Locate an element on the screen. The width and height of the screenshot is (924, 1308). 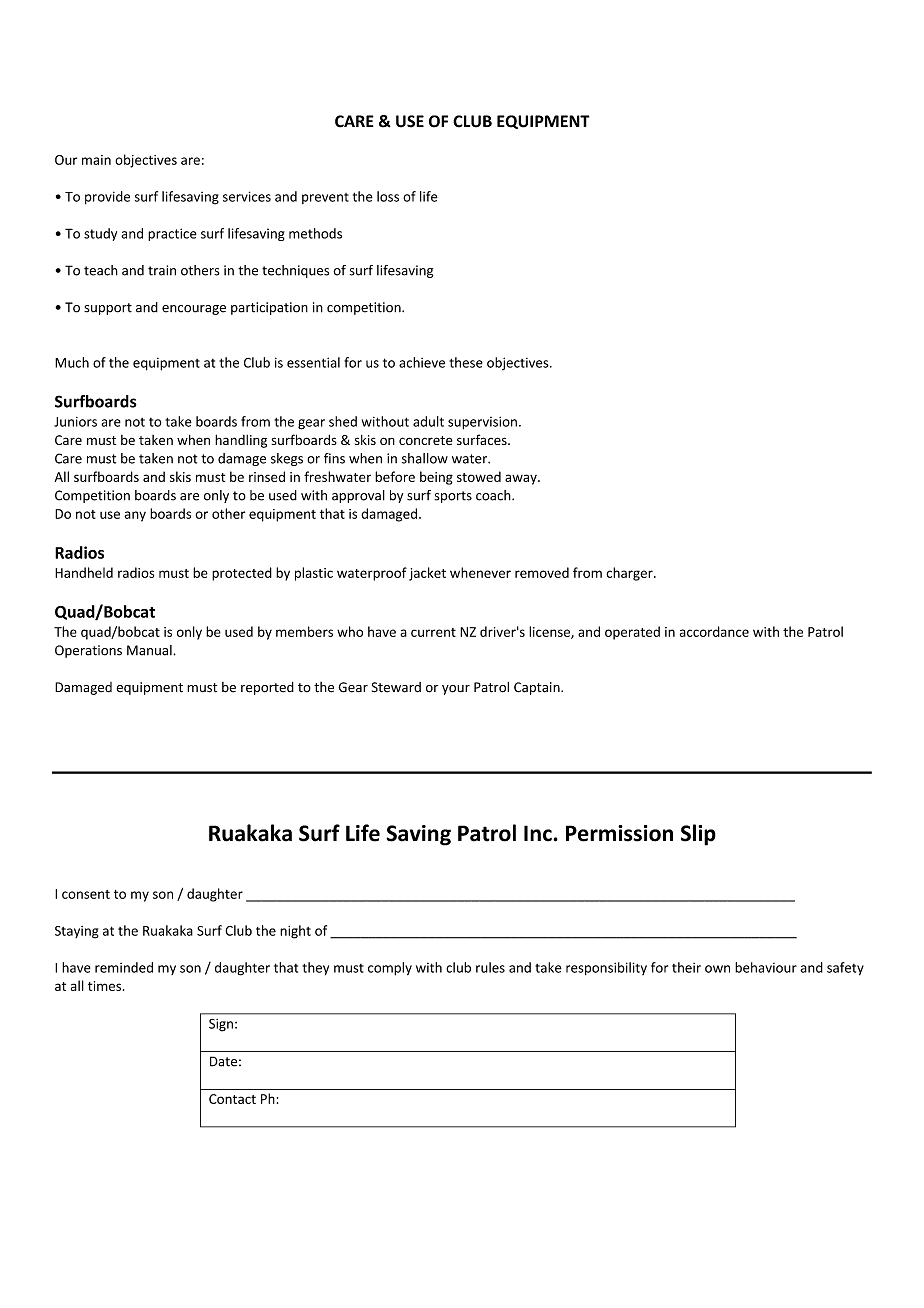
rules is located at coordinates (490, 967).
